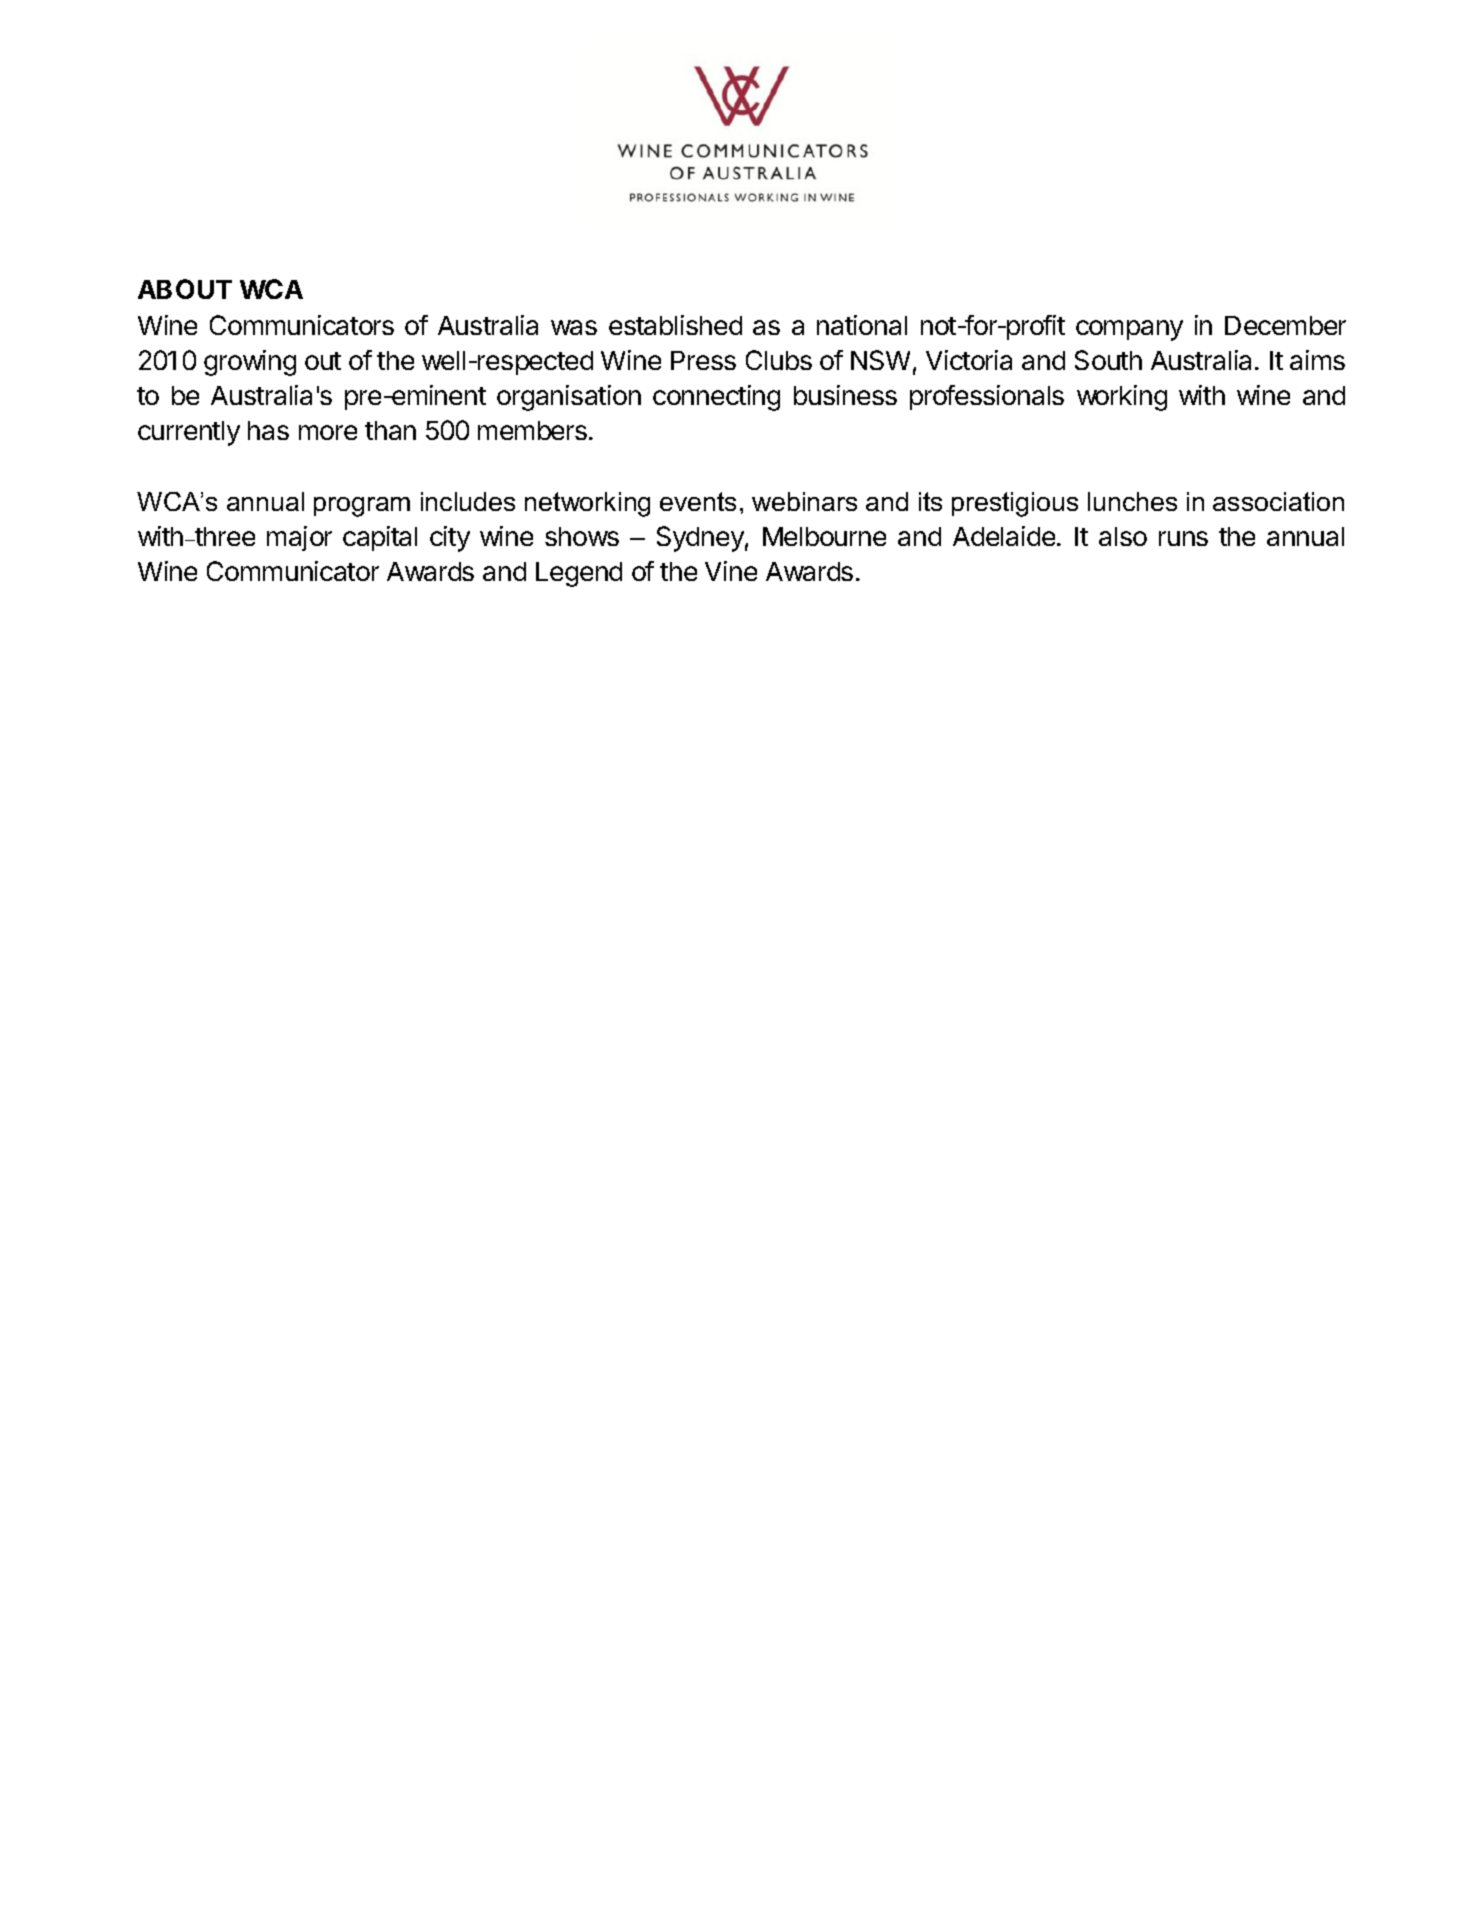 Image resolution: width=1484 pixels, height=1920 pixels. I want to click on connecting, so click(716, 398).
